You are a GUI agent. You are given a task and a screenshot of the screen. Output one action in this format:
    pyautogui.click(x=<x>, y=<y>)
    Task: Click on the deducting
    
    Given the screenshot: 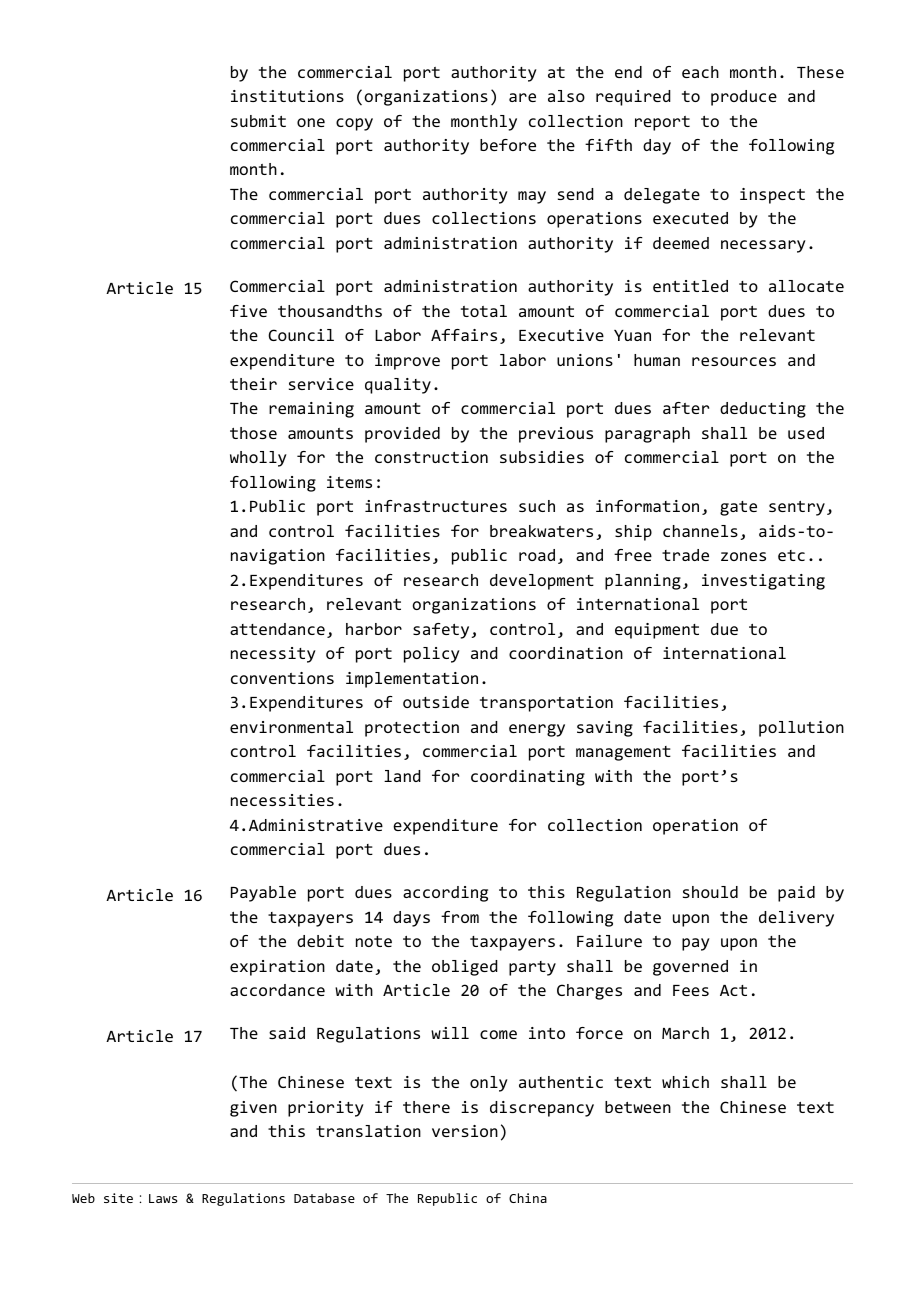 What is the action you would take?
    pyautogui.click(x=763, y=410)
